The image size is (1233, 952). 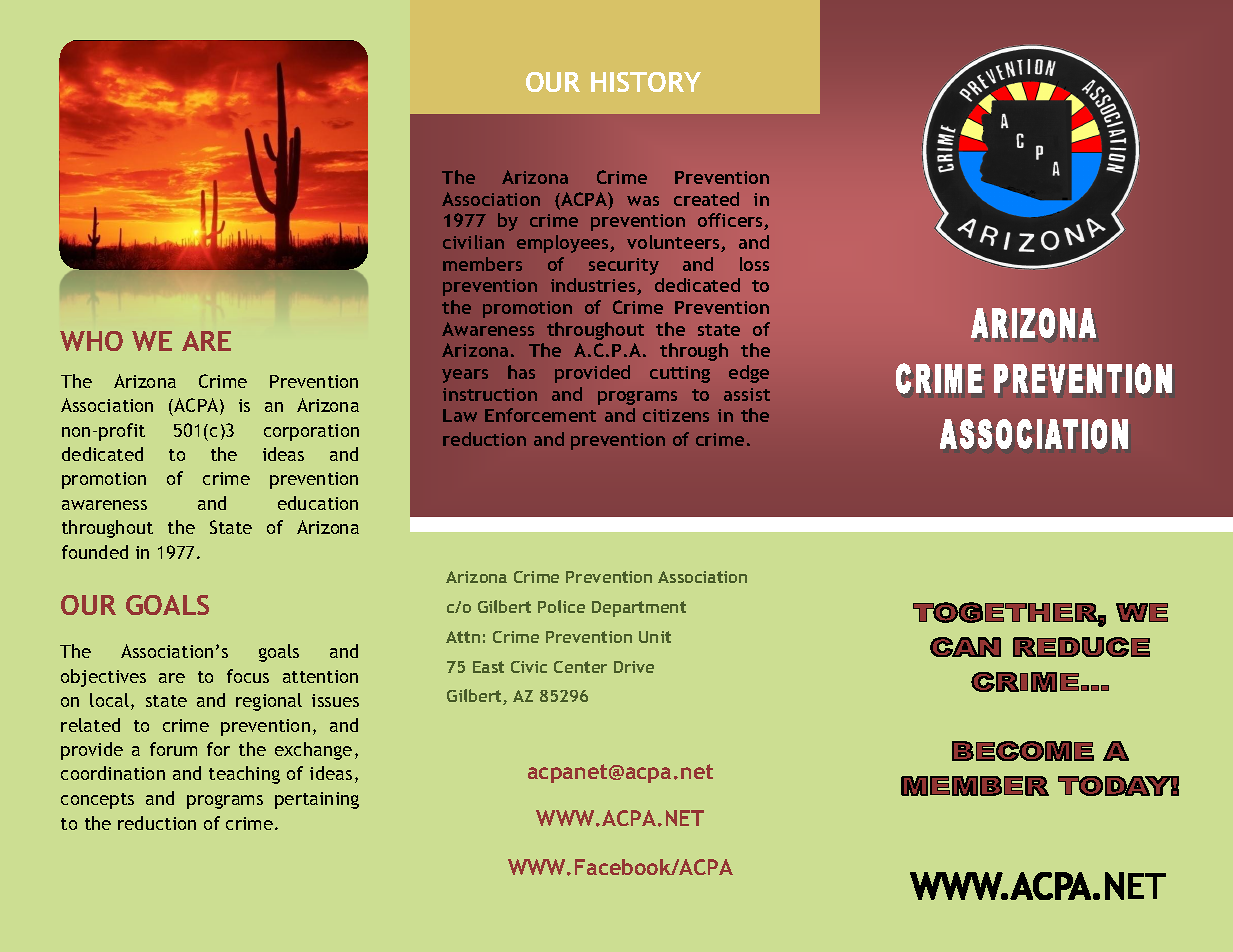 What do you see at coordinates (706, 199) in the screenshot?
I see `created` at bounding box center [706, 199].
